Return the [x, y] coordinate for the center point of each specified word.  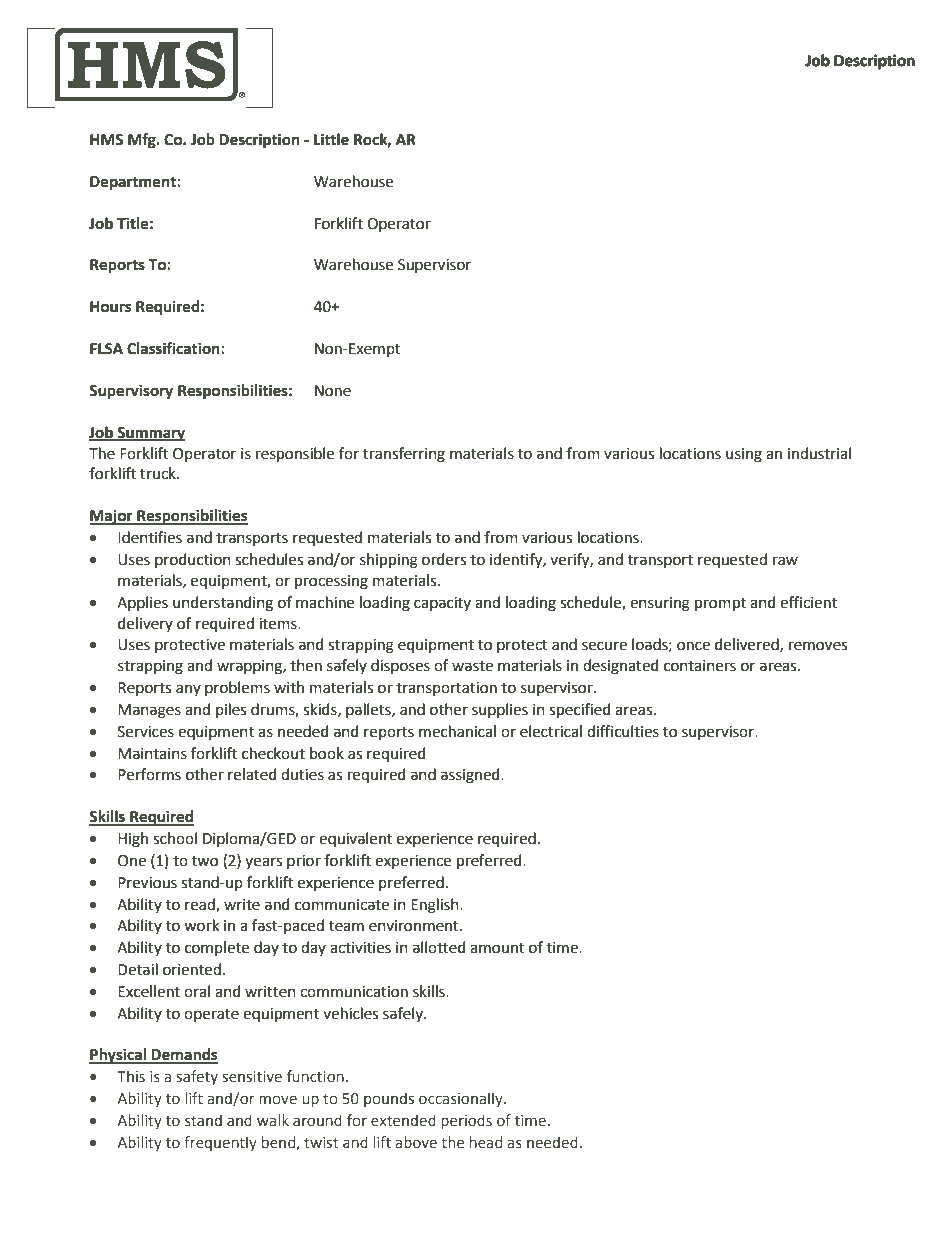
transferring [404, 455]
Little [331, 139]
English [436, 906]
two [205, 861]
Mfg [143, 141]
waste [472, 666]
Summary [150, 434]
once [693, 646]
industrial [819, 453]
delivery [145, 624]
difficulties [623, 731]
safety [197, 1077]
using [744, 455]
